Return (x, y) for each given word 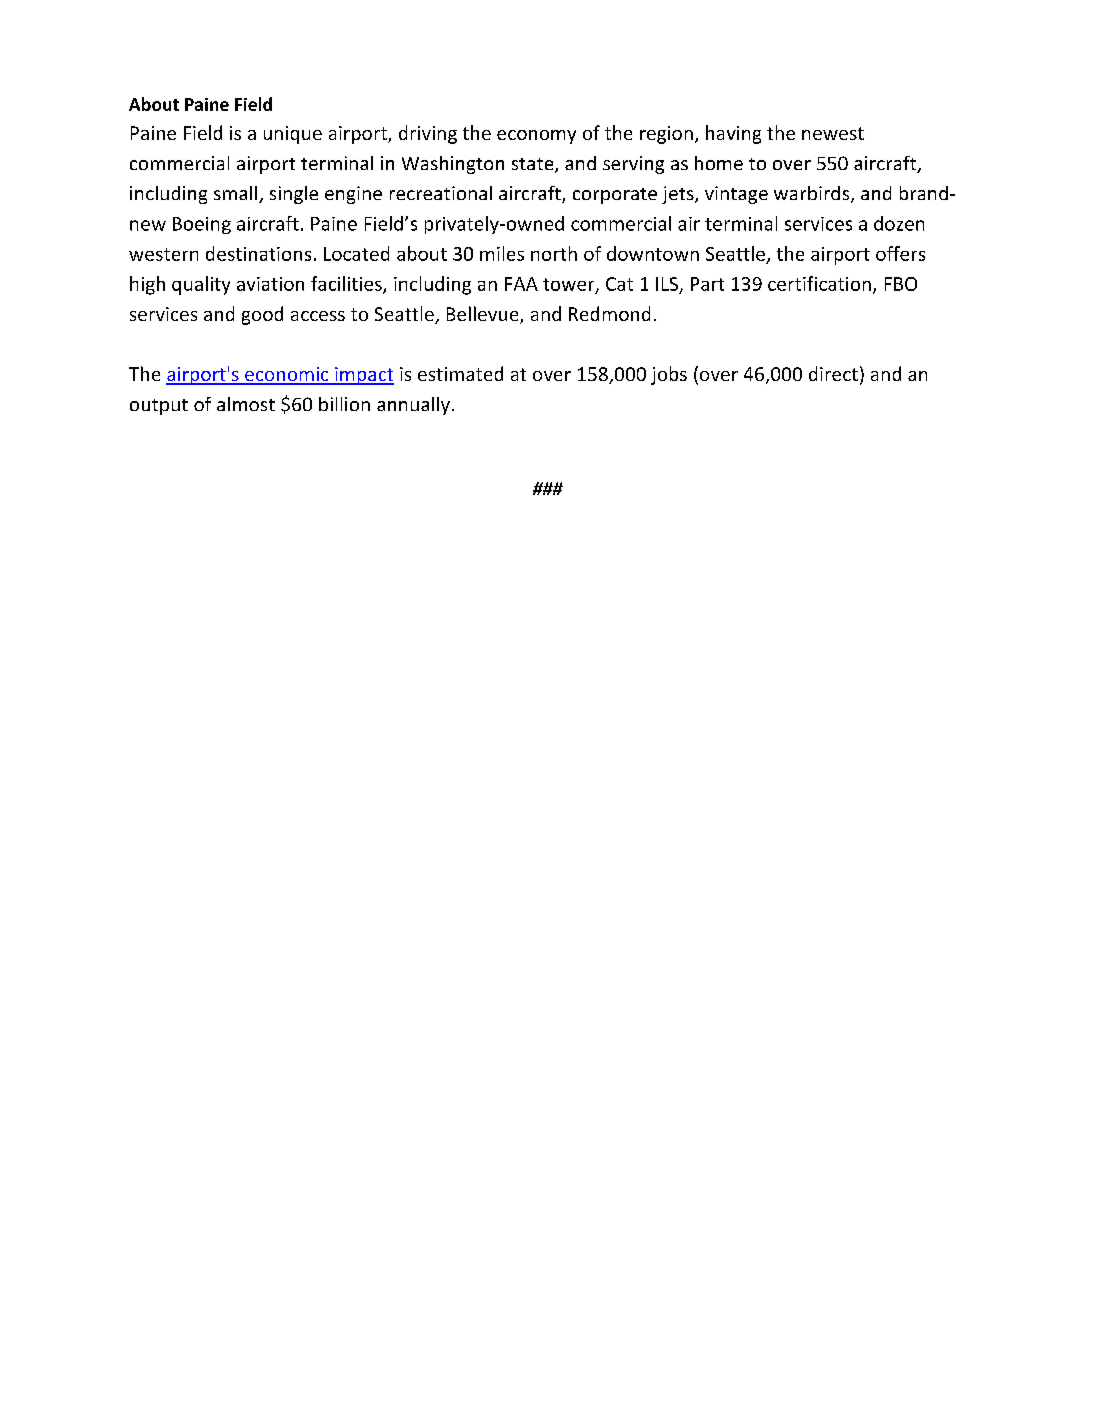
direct (833, 373)
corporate (615, 196)
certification (819, 283)
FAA (521, 284)
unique (293, 135)
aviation (270, 284)
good (262, 315)
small (237, 194)
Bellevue (484, 315)
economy (536, 137)
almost (246, 404)
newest (833, 133)
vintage (736, 195)
